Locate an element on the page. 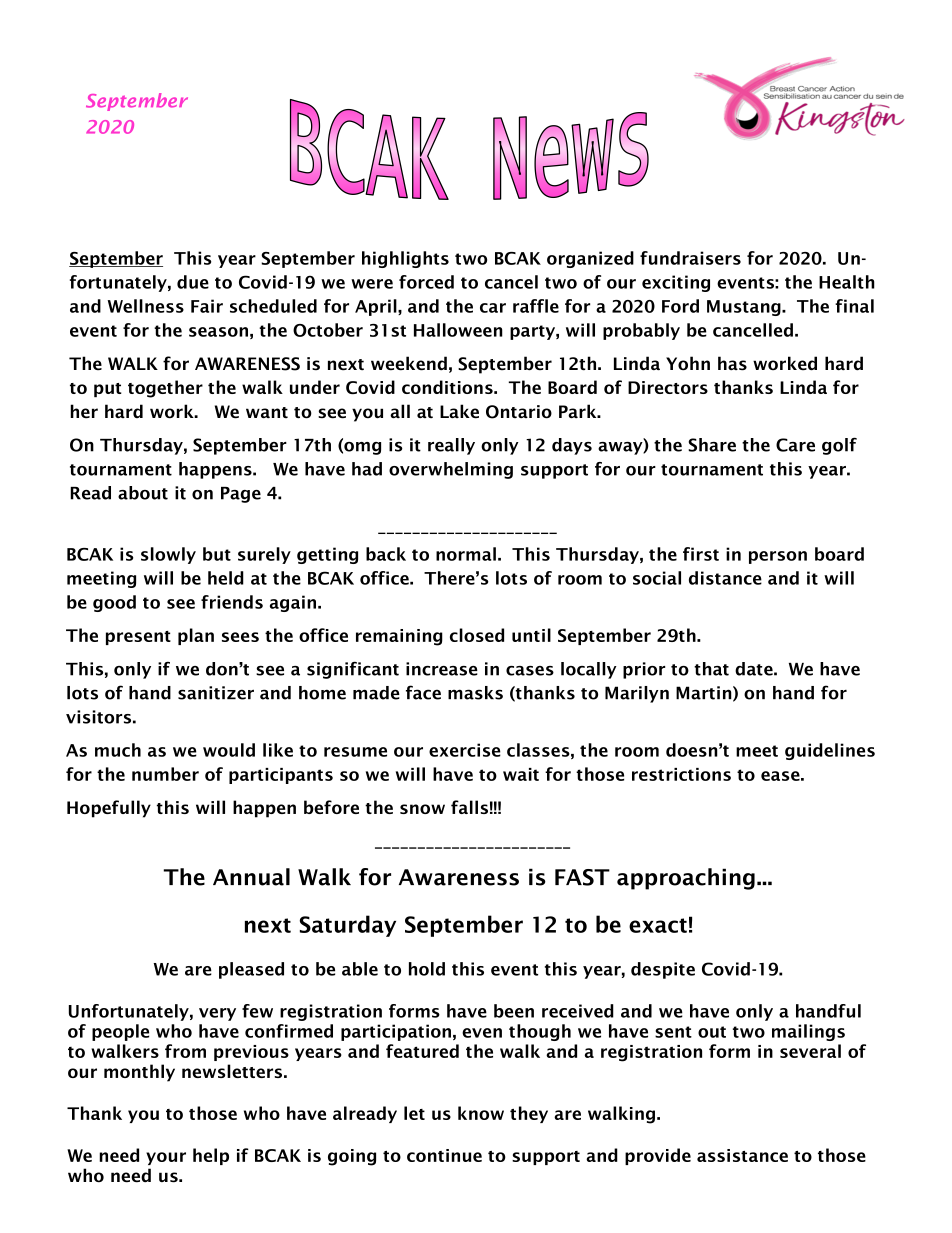 This document has width=952, height=1233. Mustang is located at coordinates (745, 308).
